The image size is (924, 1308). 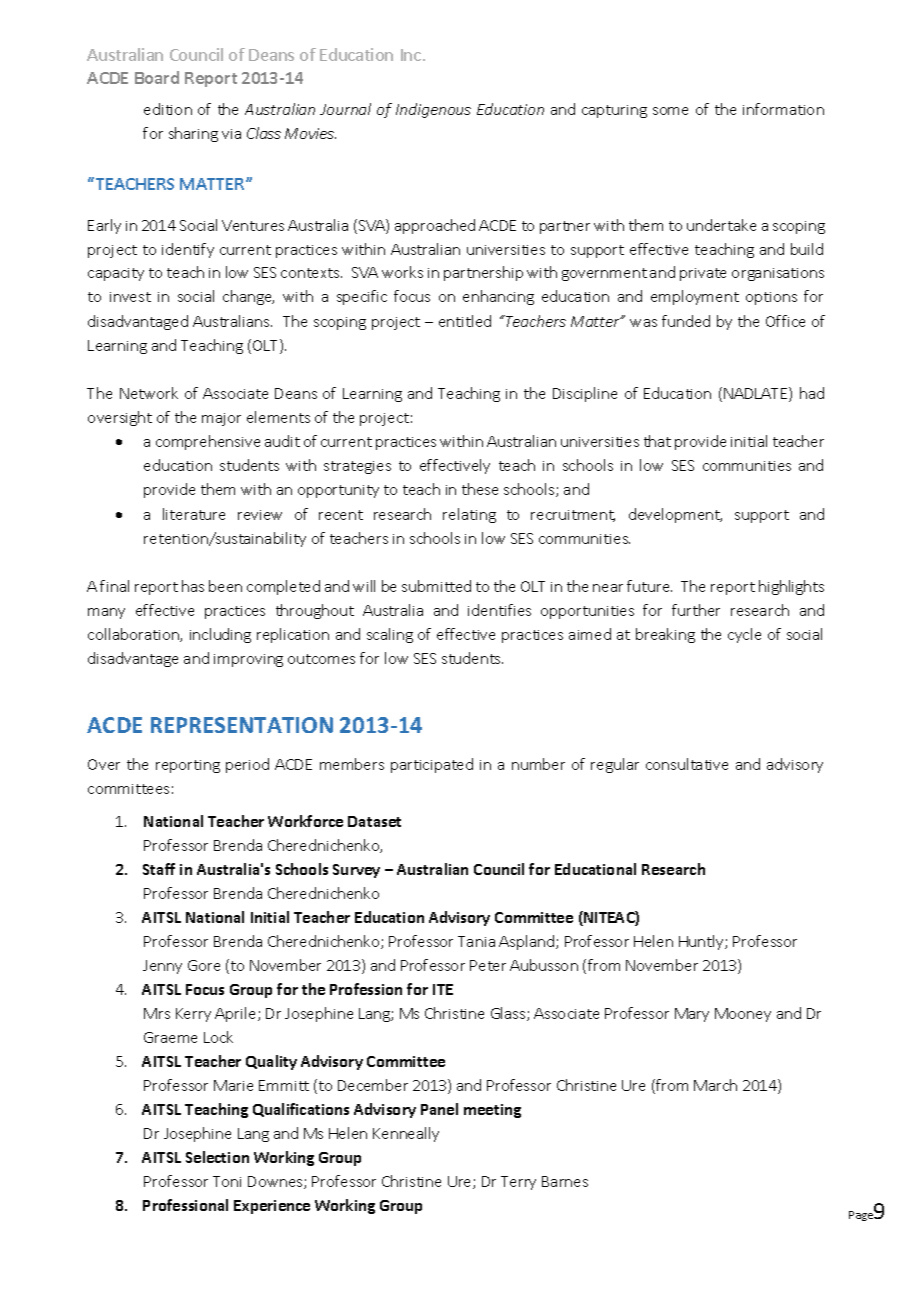 I want to click on Indigenous, so click(x=433, y=110).
